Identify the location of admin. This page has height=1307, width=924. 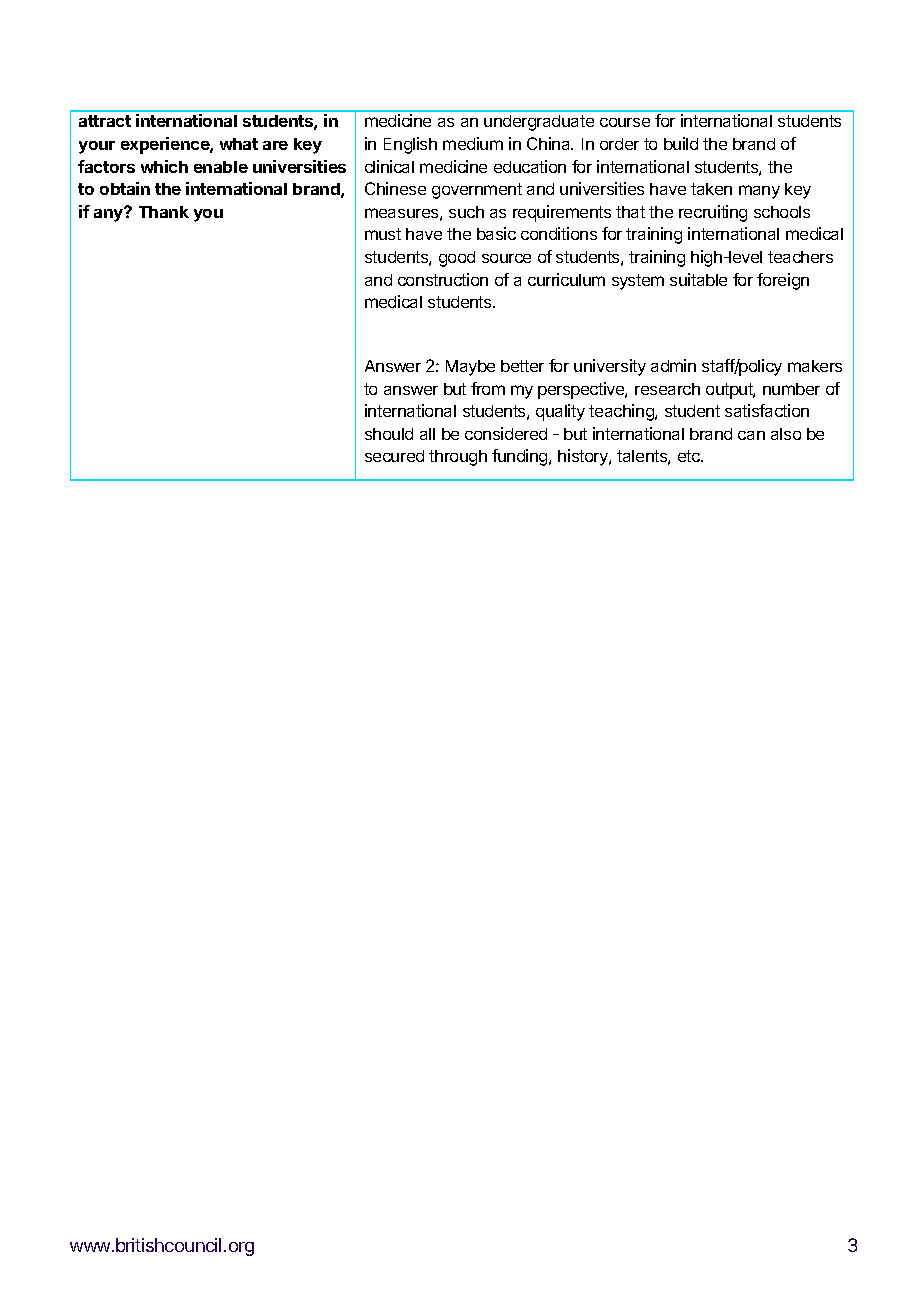
(673, 365).
